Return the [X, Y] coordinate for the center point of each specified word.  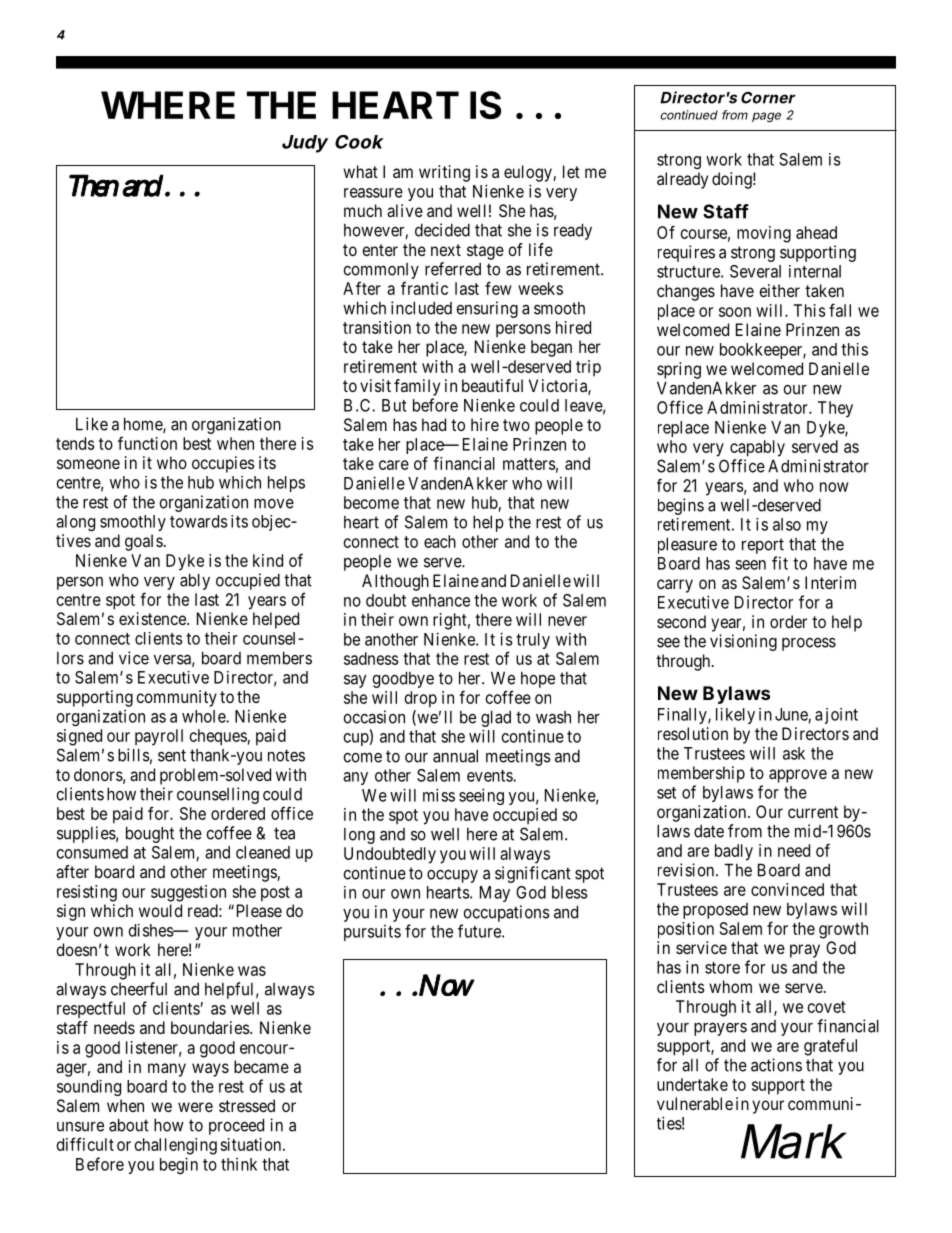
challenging [176, 1146]
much [363, 210]
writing [444, 173]
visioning [743, 642]
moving [764, 234]
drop [421, 699]
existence [153, 618]
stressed [247, 1105]
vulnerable [695, 1103]
